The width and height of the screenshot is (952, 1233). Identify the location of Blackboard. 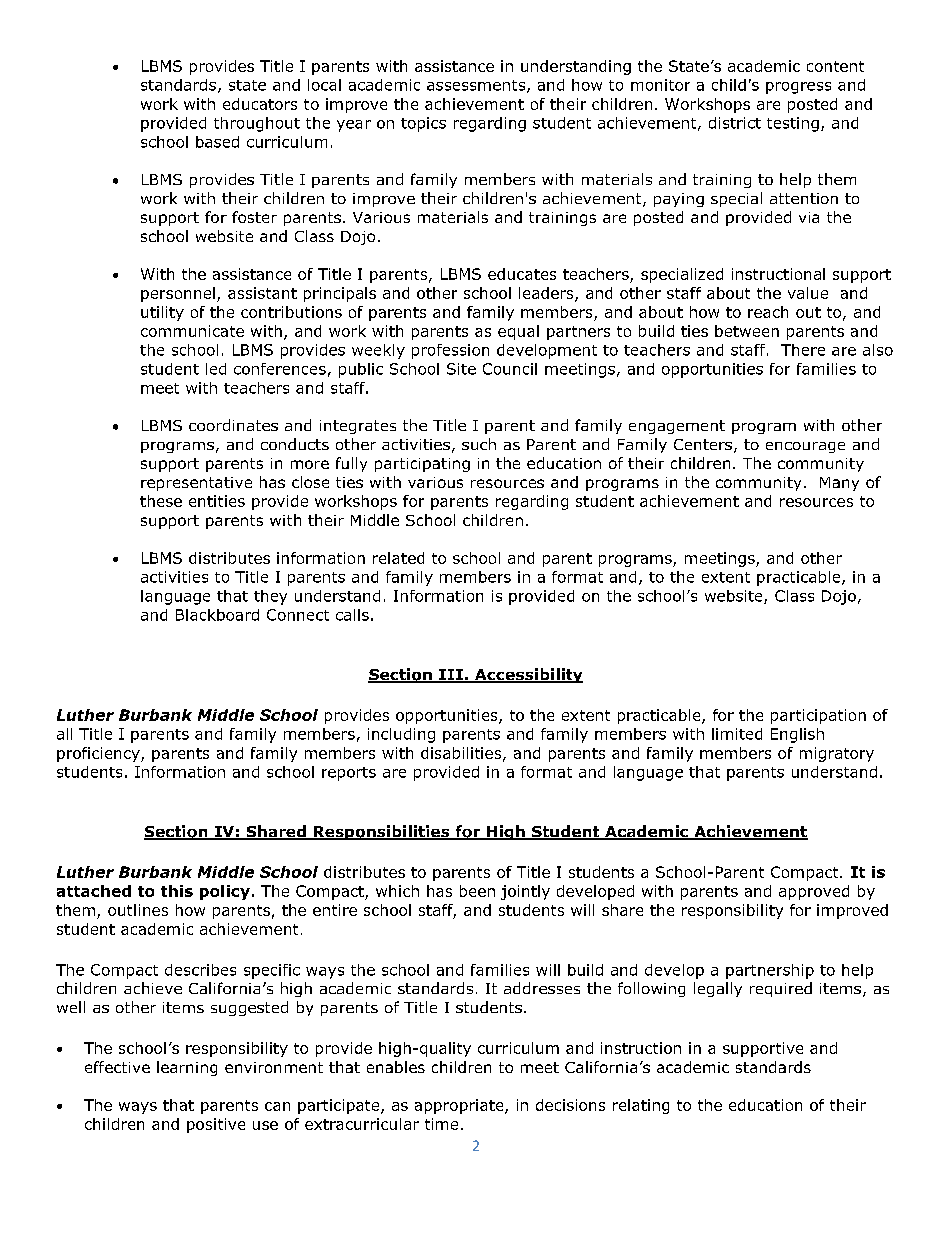
(217, 615).
